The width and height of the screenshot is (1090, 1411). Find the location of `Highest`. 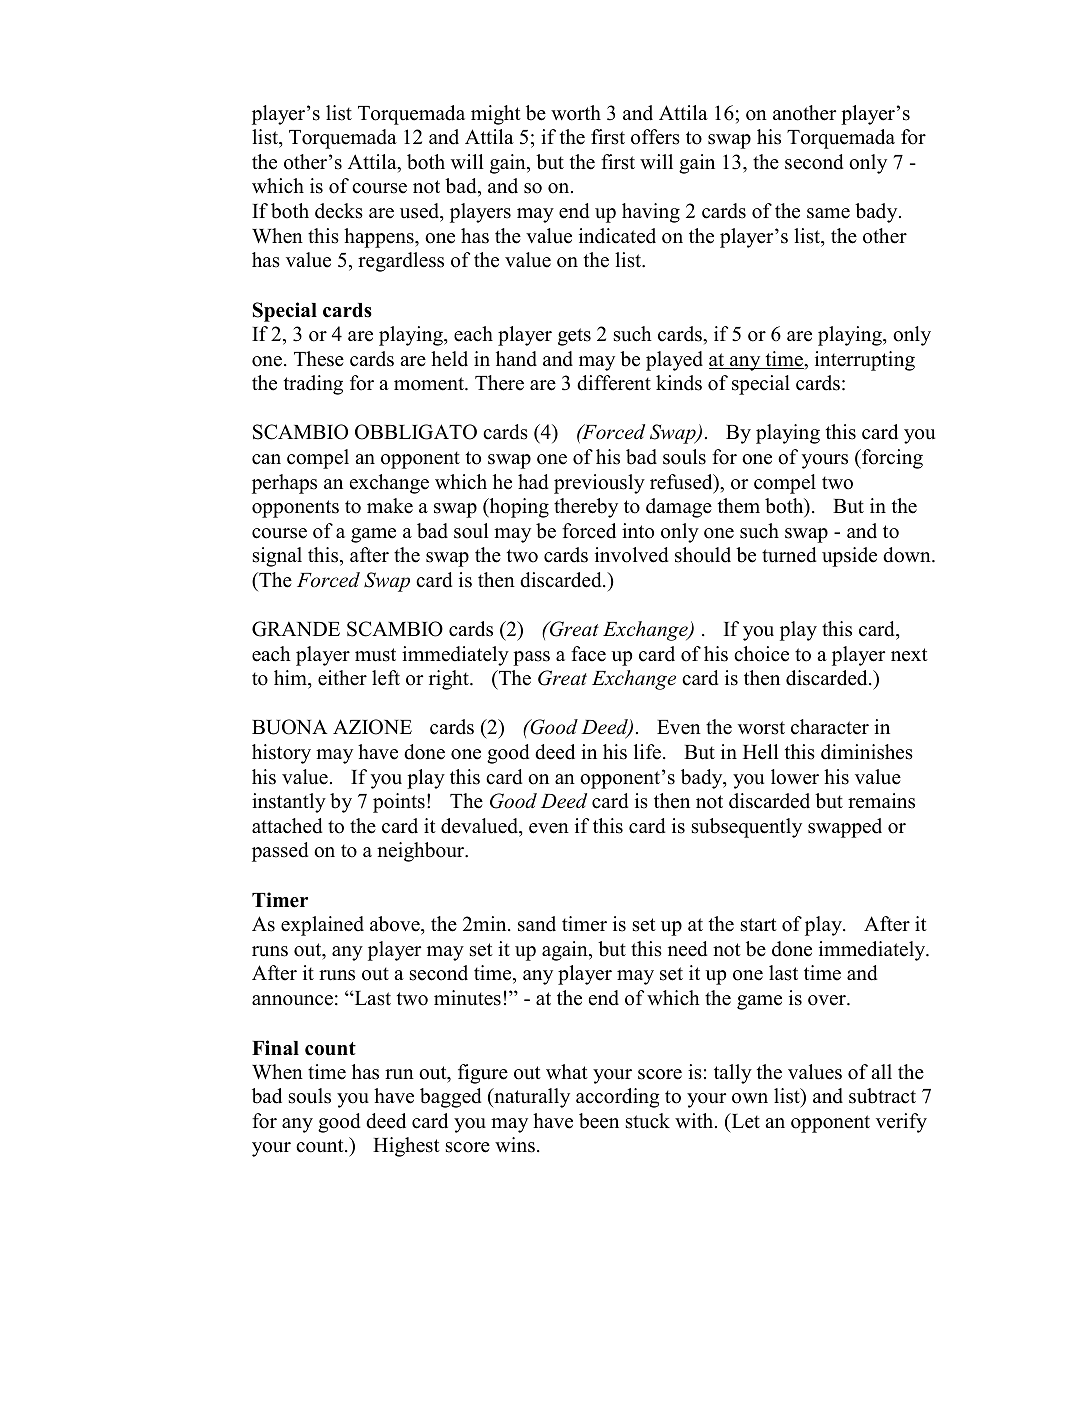

Highest is located at coordinates (406, 1147).
